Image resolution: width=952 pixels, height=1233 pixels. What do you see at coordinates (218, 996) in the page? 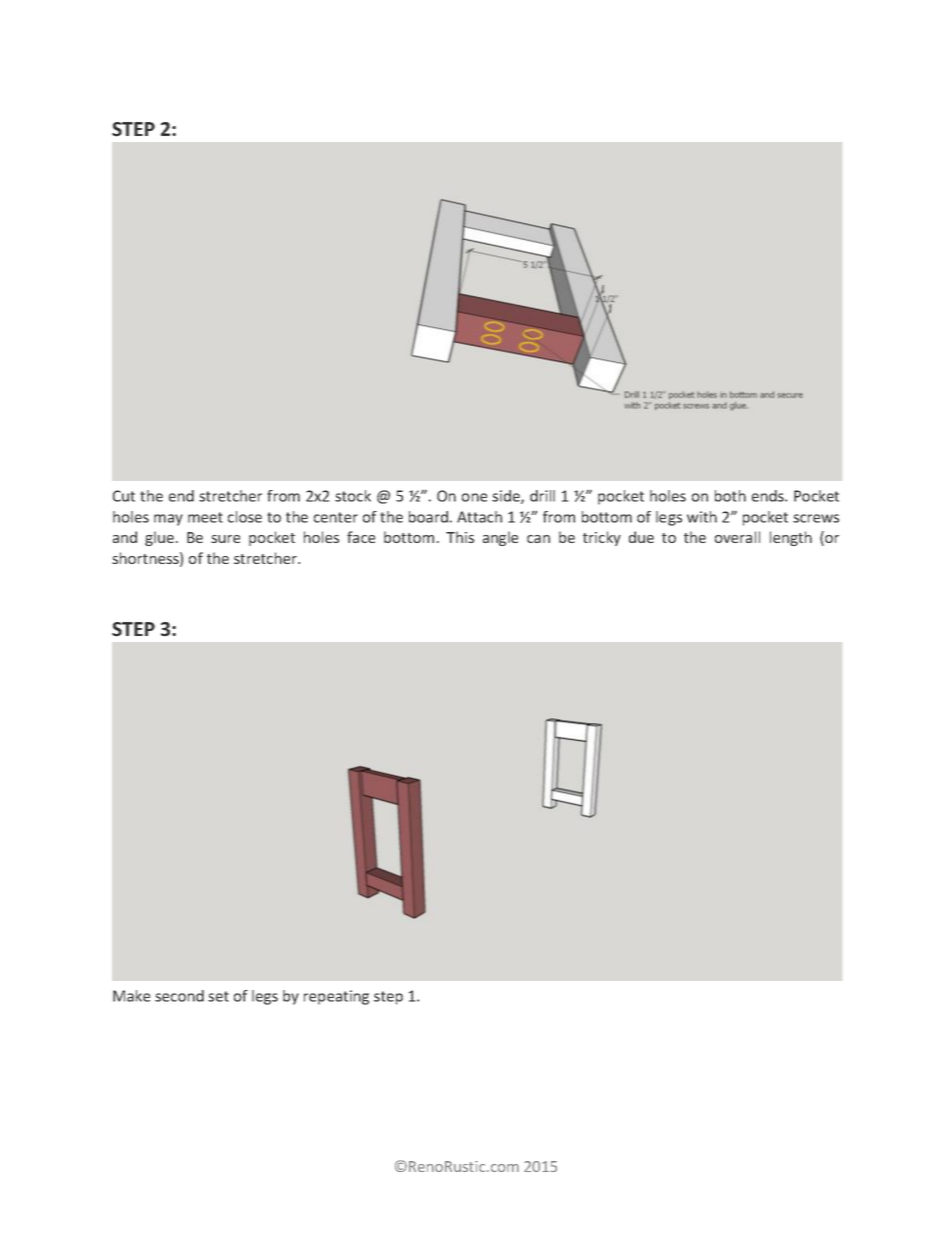
I see `set` at bounding box center [218, 996].
